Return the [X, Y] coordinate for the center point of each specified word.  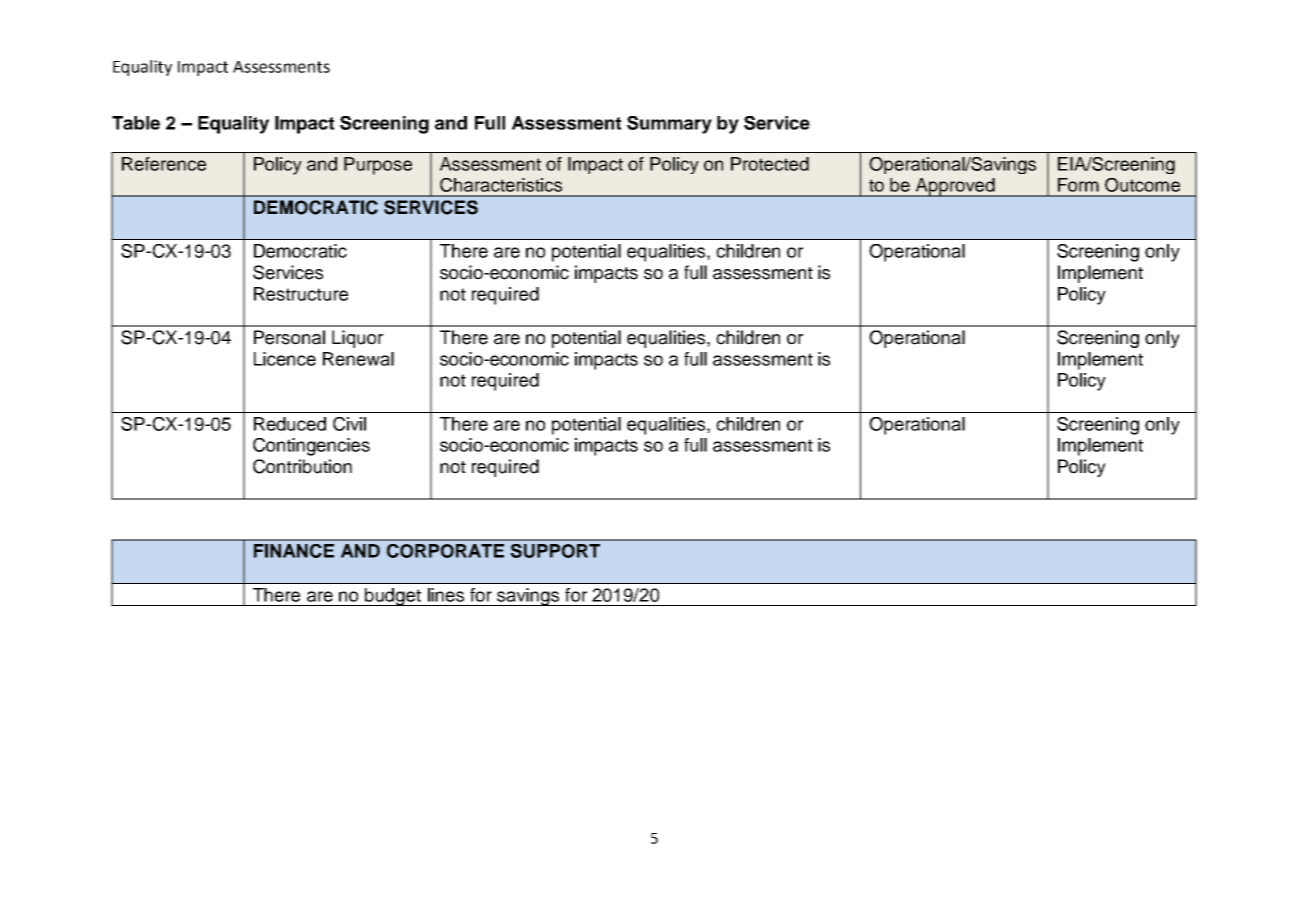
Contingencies [311, 447]
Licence [285, 359]
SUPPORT [555, 551]
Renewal [358, 359]
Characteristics [501, 185]
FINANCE [294, 551]
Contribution [302, 466]
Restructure [301, 294]
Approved [955, 187]
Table [136, 123]
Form [1078, 185]
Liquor [357, 339]
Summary [669, 125]
